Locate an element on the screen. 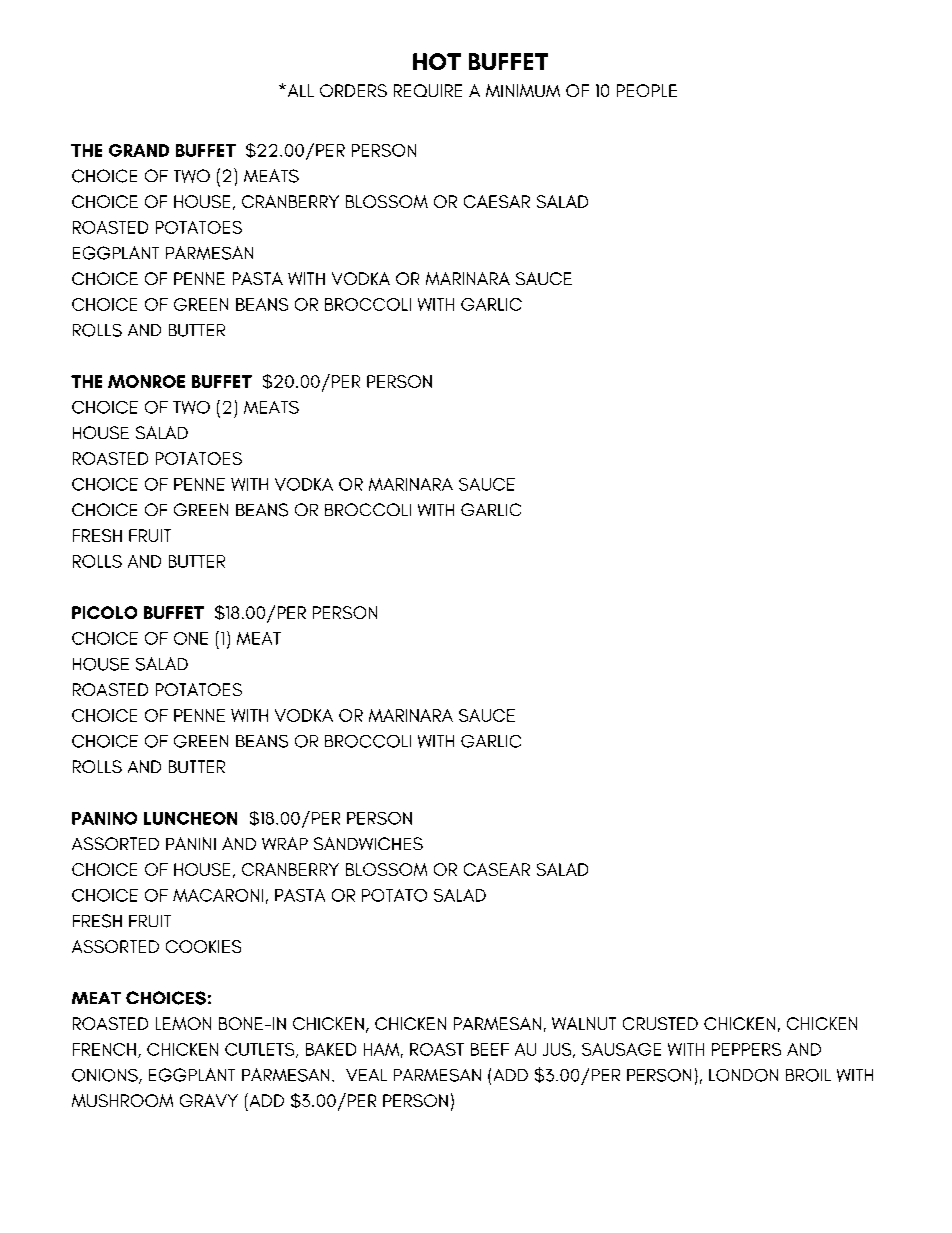  CUTLETS is located at coordinates (261, 1050).
